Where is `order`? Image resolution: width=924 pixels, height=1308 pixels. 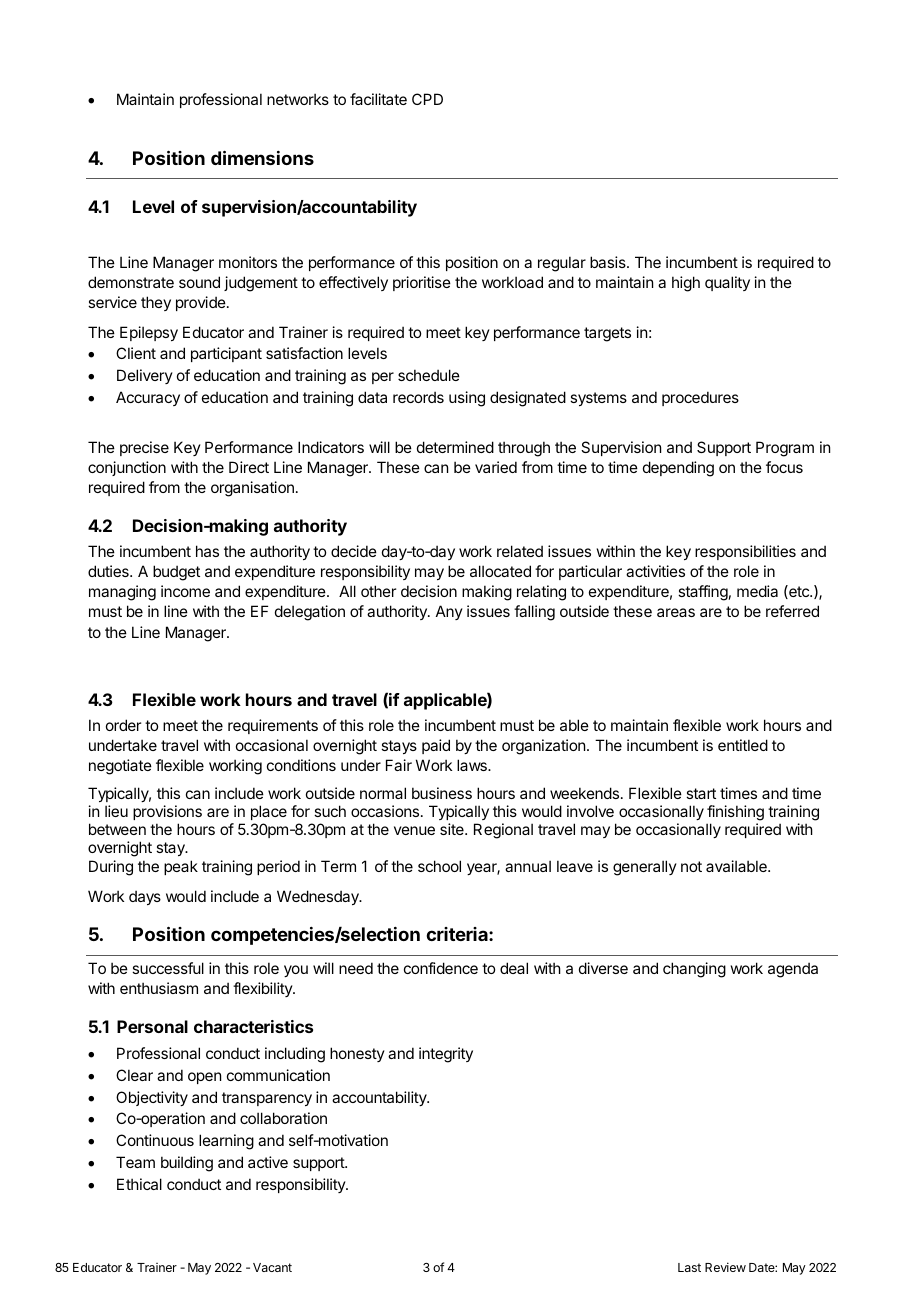 order is located at coordinates (123, 725).
